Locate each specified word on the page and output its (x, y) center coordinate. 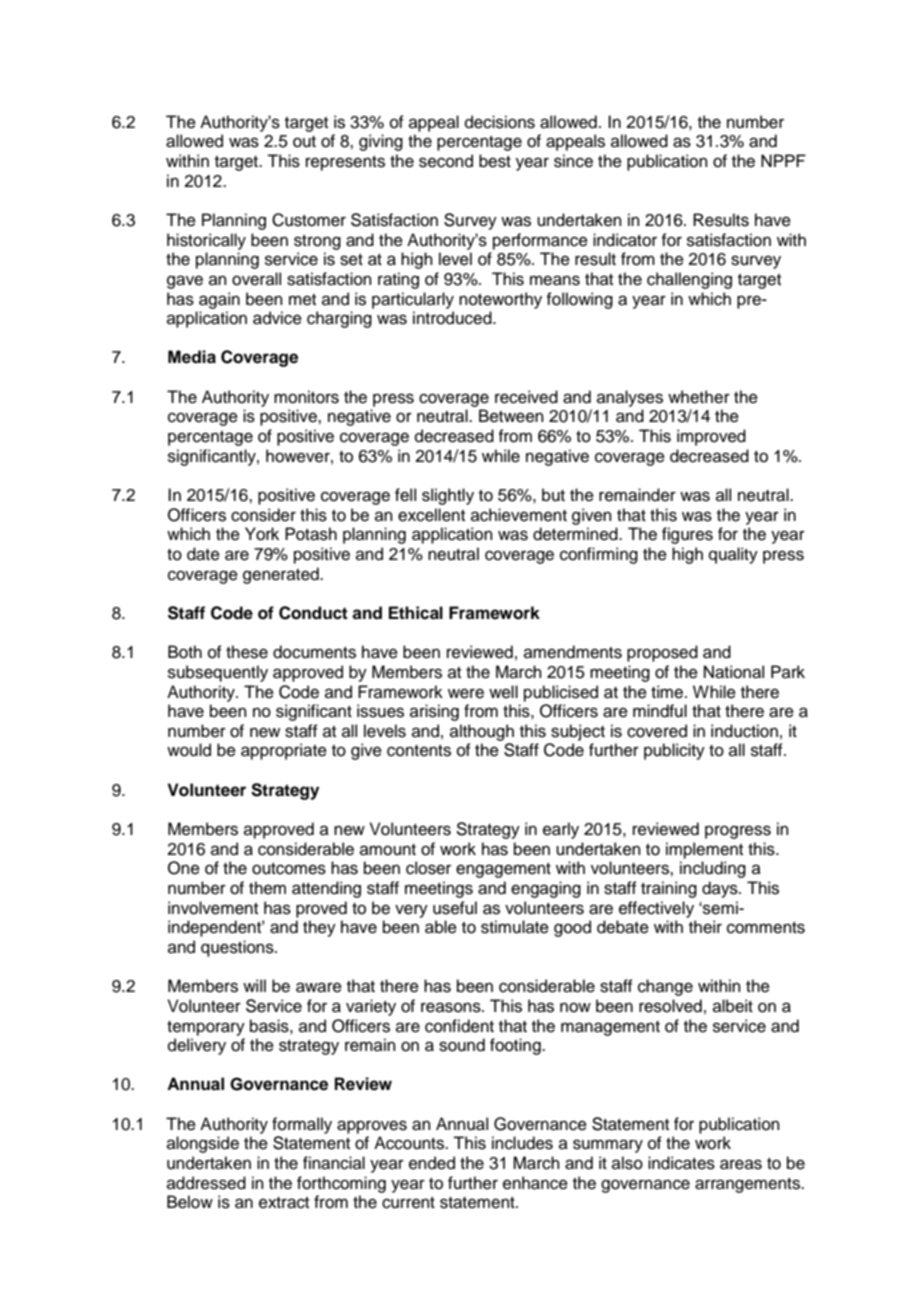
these (247, 652)
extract (284, 1203)
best (495, 161)
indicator (625, 240)
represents (345, 163)
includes (522, 1143)
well (503, 692)
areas (741, 1164)
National (734, 672)
